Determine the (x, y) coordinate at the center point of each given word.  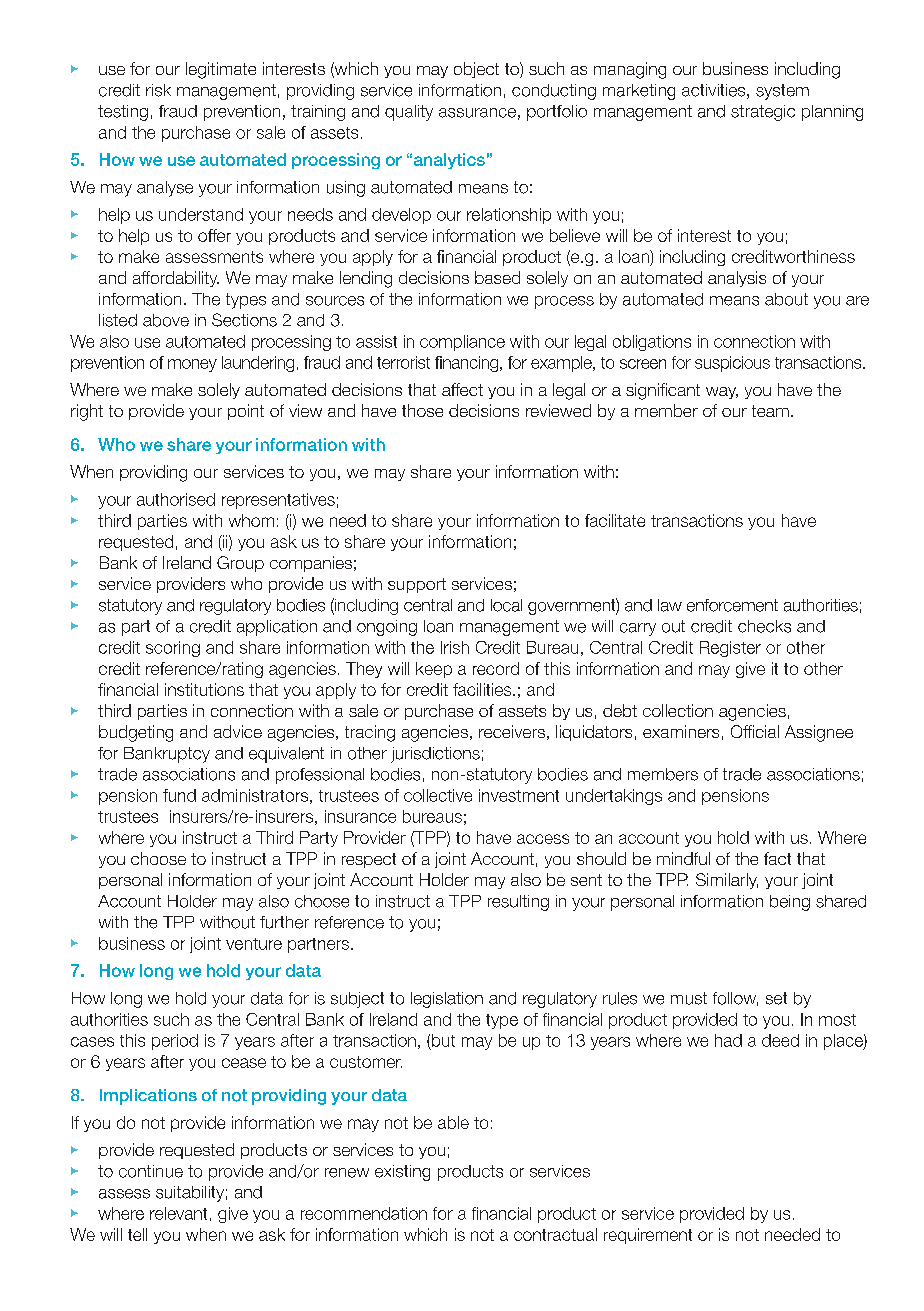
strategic (763, 113)
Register (730, 649)
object (476, 70)
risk (158, 90)
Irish (455, 647)
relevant (178, 1213)
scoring (173, 649)
